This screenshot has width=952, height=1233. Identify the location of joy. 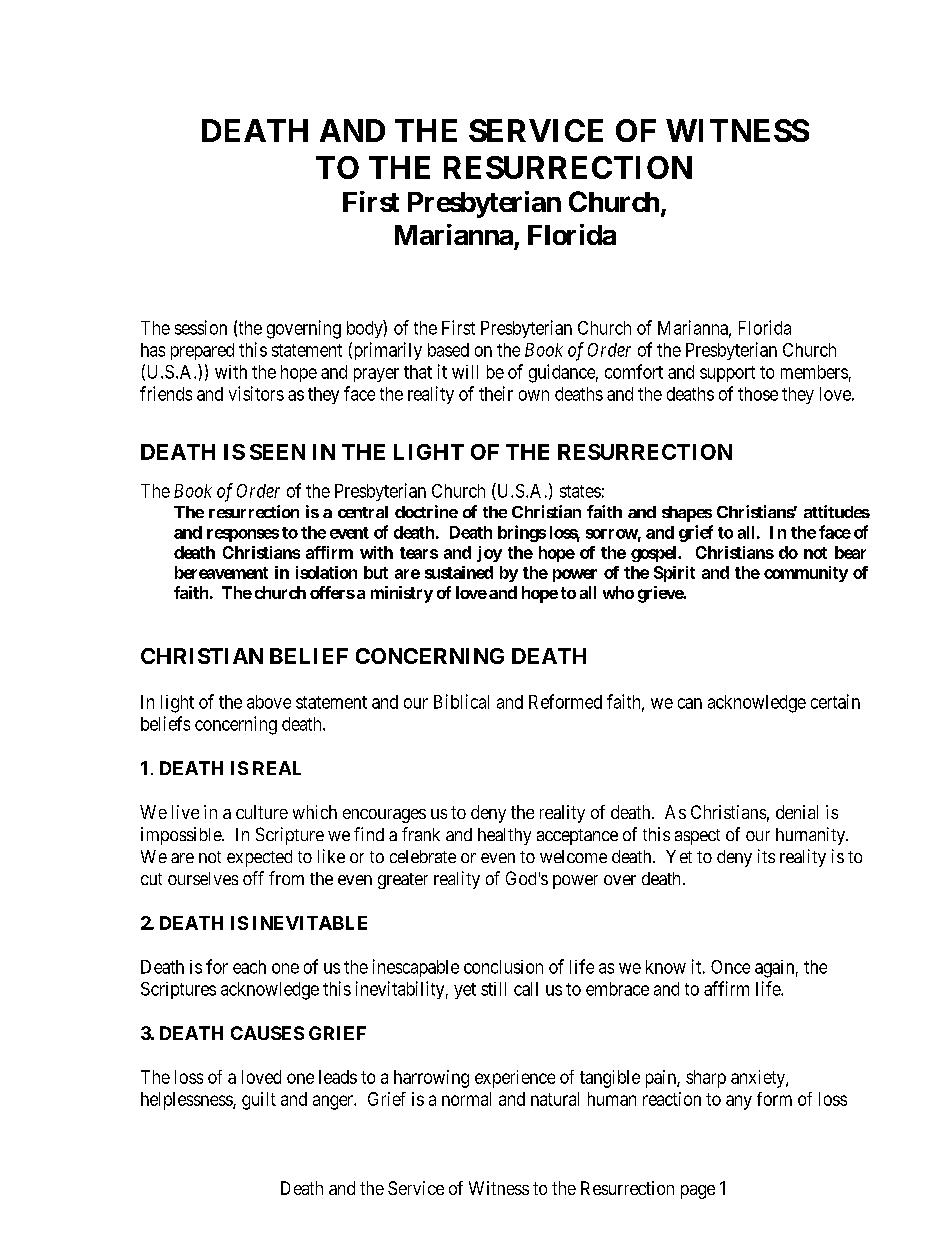
(489, 554).
